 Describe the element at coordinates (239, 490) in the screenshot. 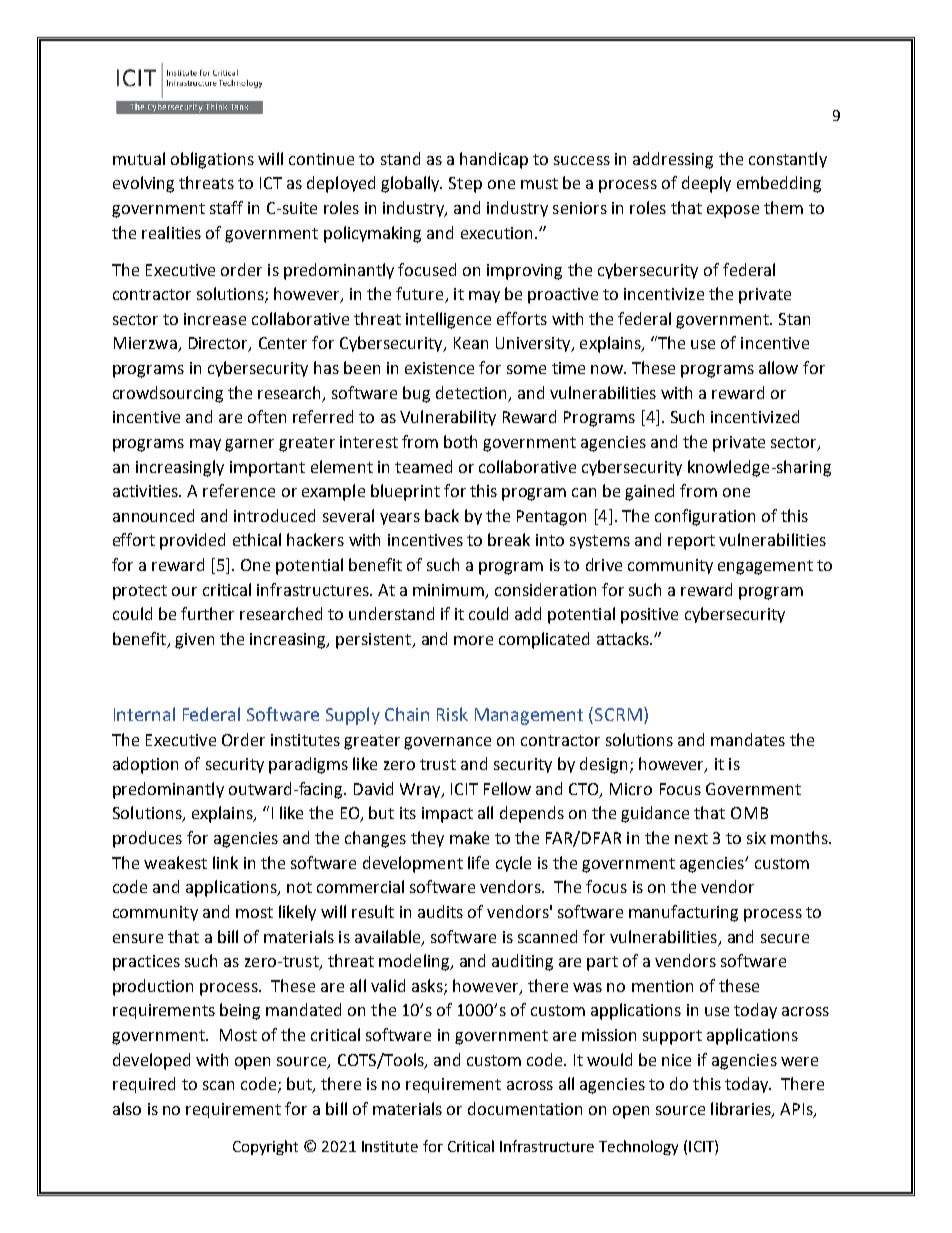

I see `reference` at that location.
